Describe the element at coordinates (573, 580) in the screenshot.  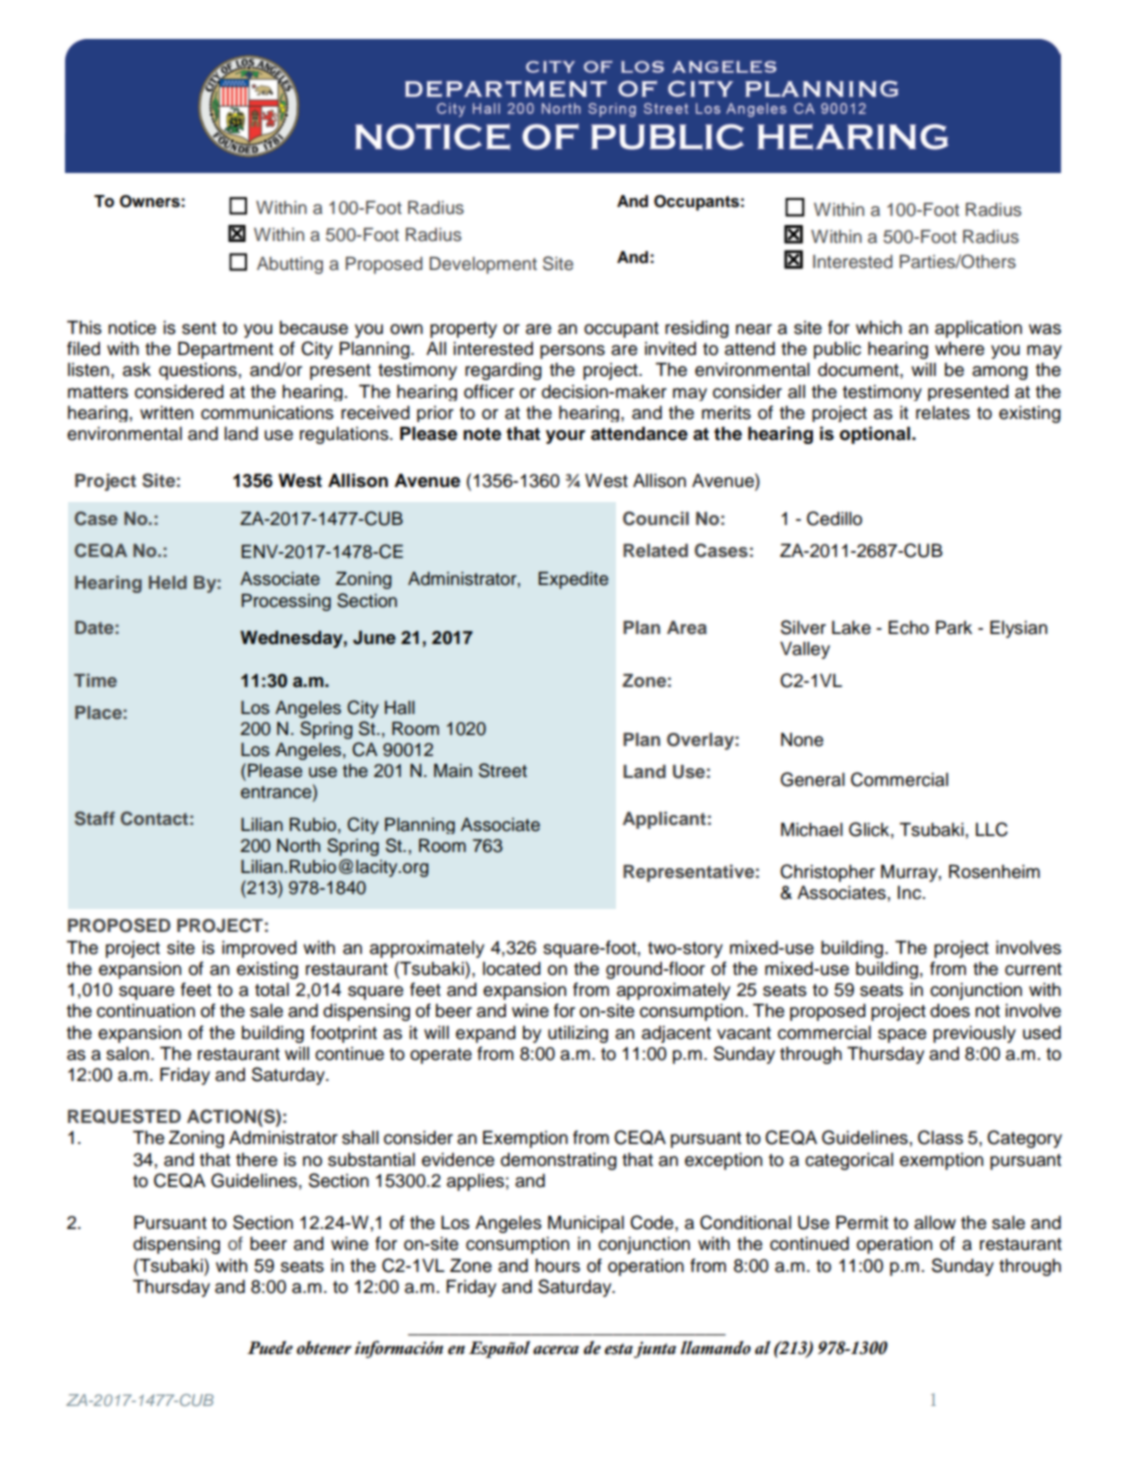
I see `Expedite` at that location.
